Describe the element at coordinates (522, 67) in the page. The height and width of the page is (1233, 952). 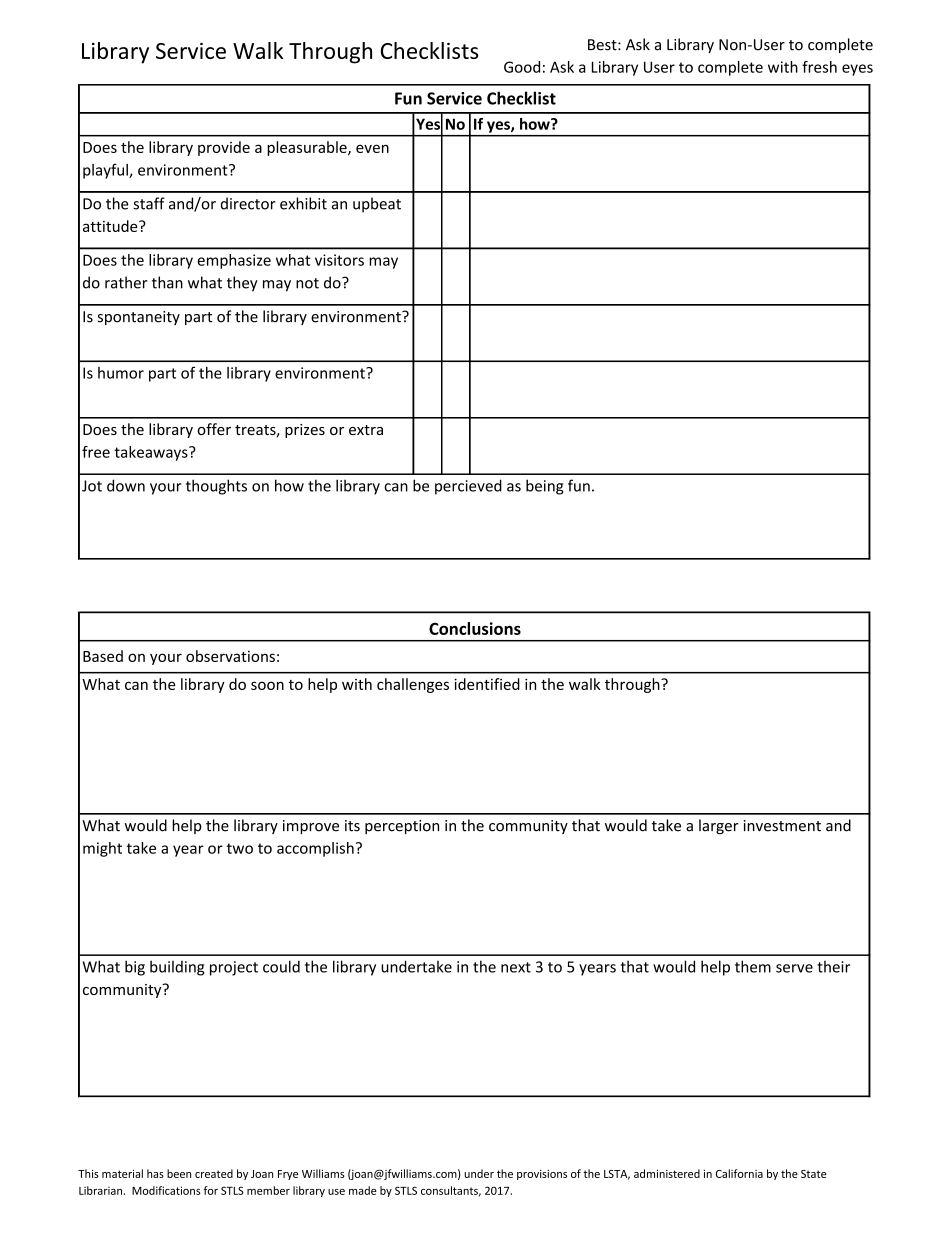
I see `Good` at that location.
